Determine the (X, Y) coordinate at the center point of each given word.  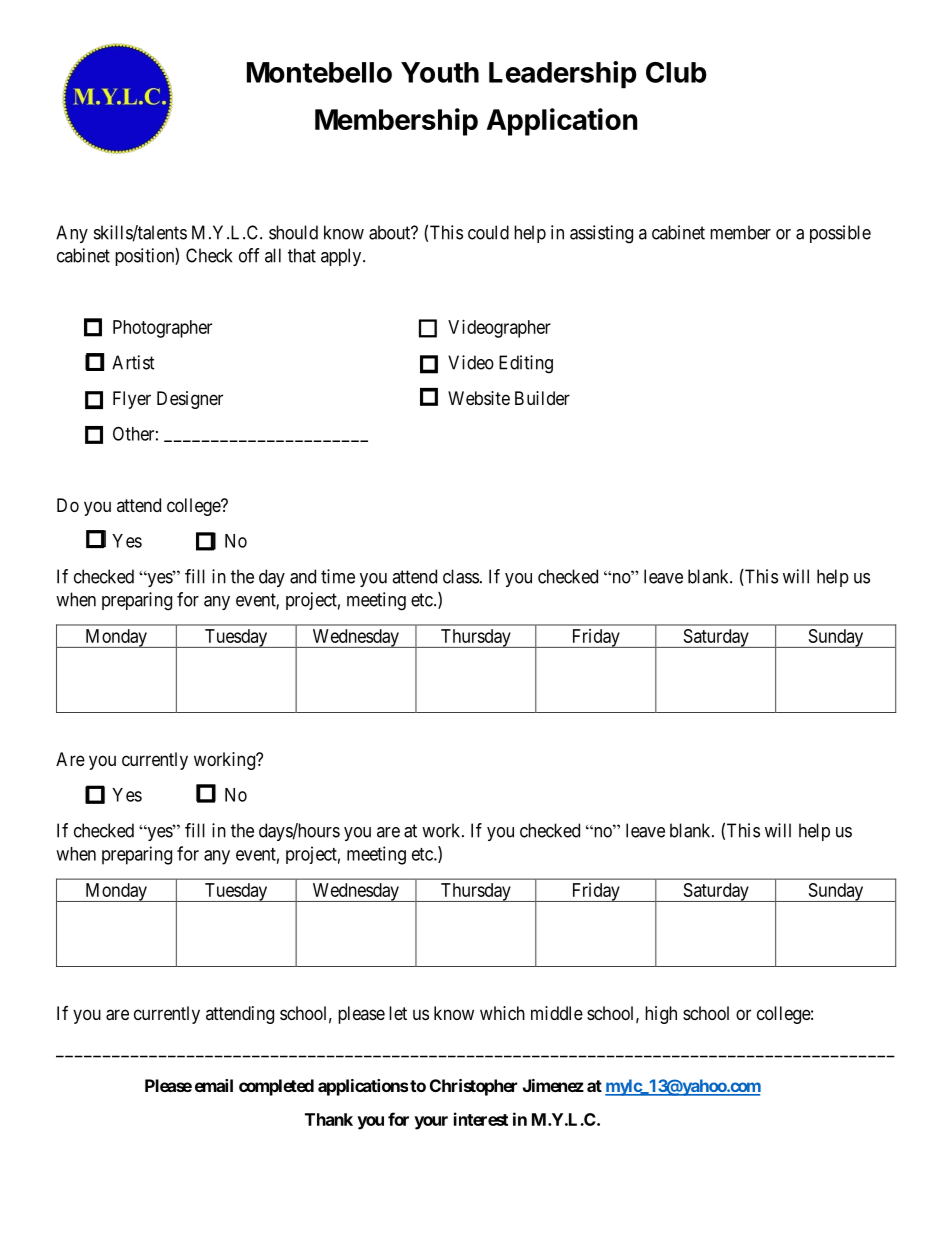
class (461, 576)
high (661, 1015)
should (293, 232)
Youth (440, 72)
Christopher (473, 1087)
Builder (542, 398)
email (214, 1085)
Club (676, 72)
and (303, 576)
